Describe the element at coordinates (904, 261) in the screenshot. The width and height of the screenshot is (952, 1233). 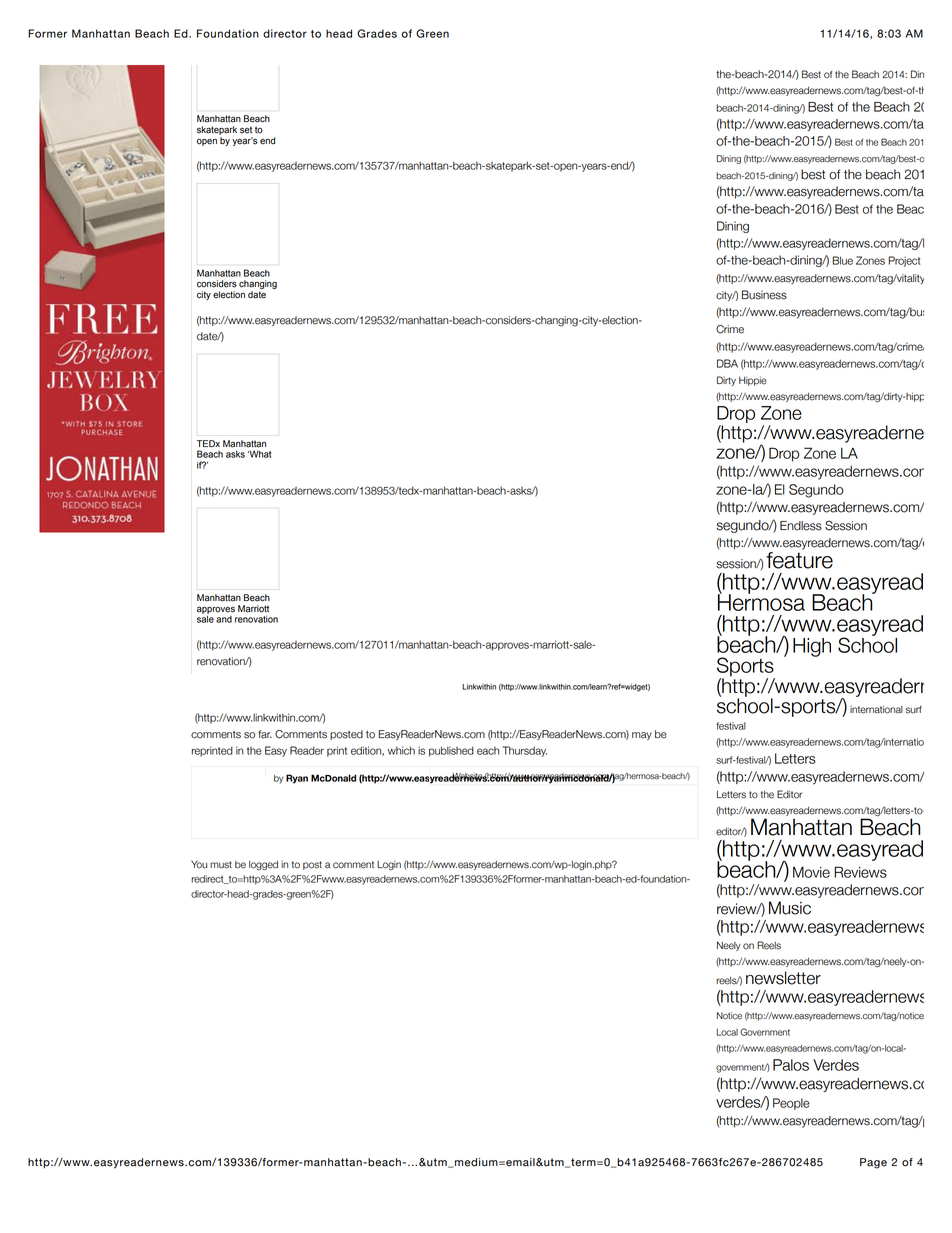
I see `Project` at that location.
